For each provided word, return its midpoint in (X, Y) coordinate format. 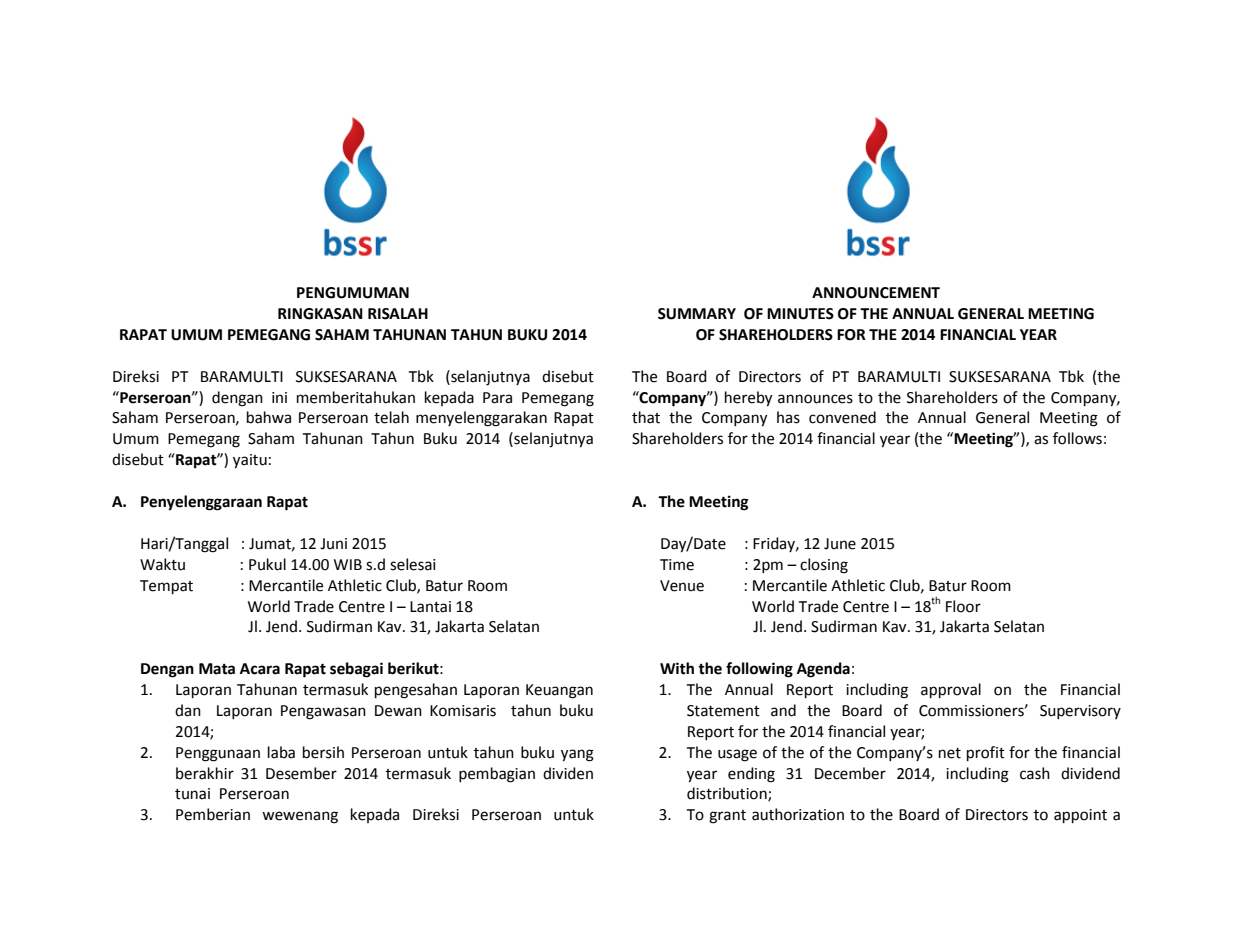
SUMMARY (697, 314)
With (677, 668)
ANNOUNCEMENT (876, 293)
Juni (333, 544)
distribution (728, 794)
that (646, 417)
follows (1077, 438)
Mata (217, 669)
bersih (323, 752)
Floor (963, 606)
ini (279, 397)
